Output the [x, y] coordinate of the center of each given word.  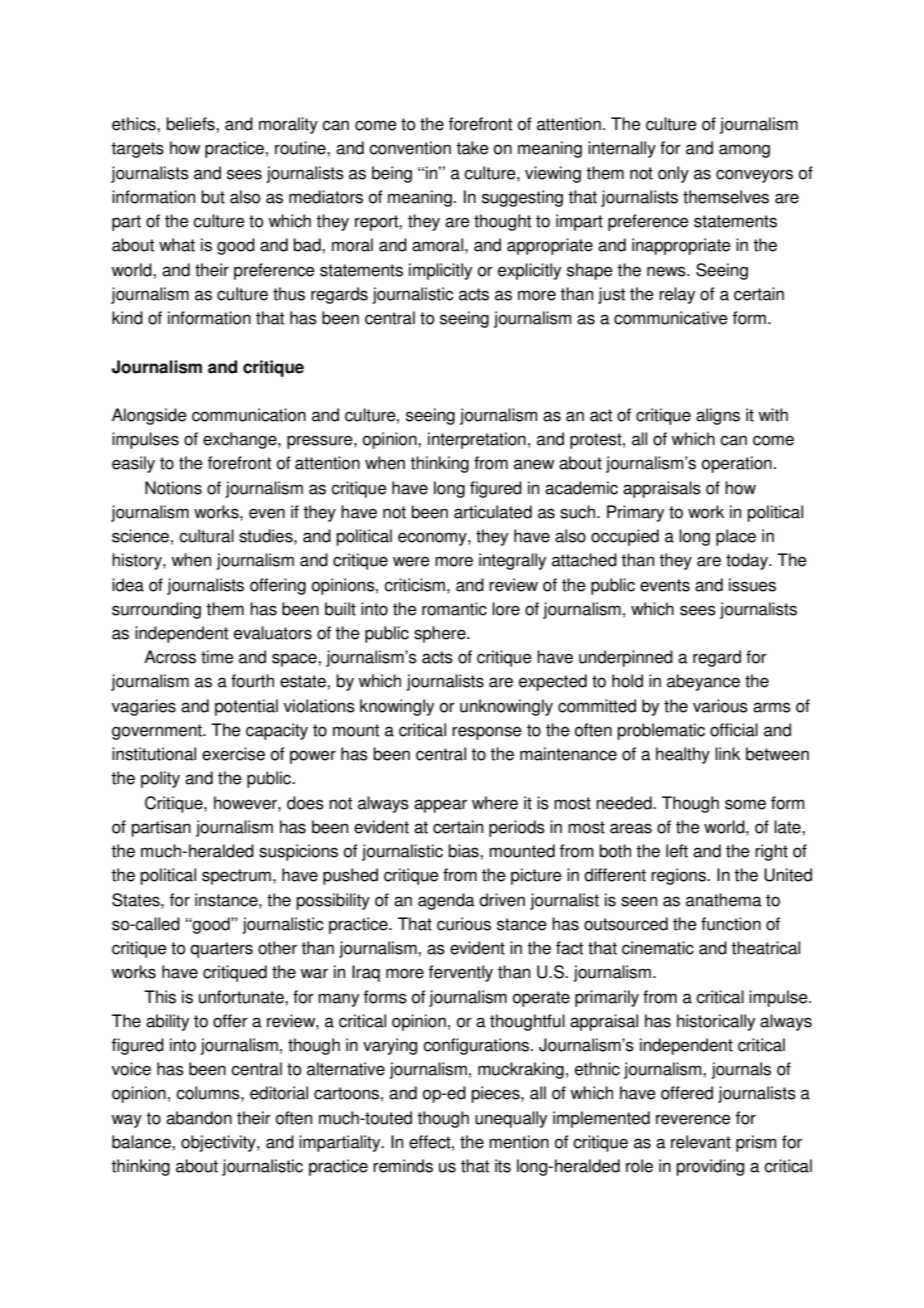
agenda [446, 901]
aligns [718, 416]
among [744, 151]
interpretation [477, 440]
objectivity [219, 1143]
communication [249, 415]
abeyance [703, 682]
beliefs [191, 124]
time [217, 657]
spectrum [236, 877]
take [472, 148]
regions [679, 876]
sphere [441, 634]
